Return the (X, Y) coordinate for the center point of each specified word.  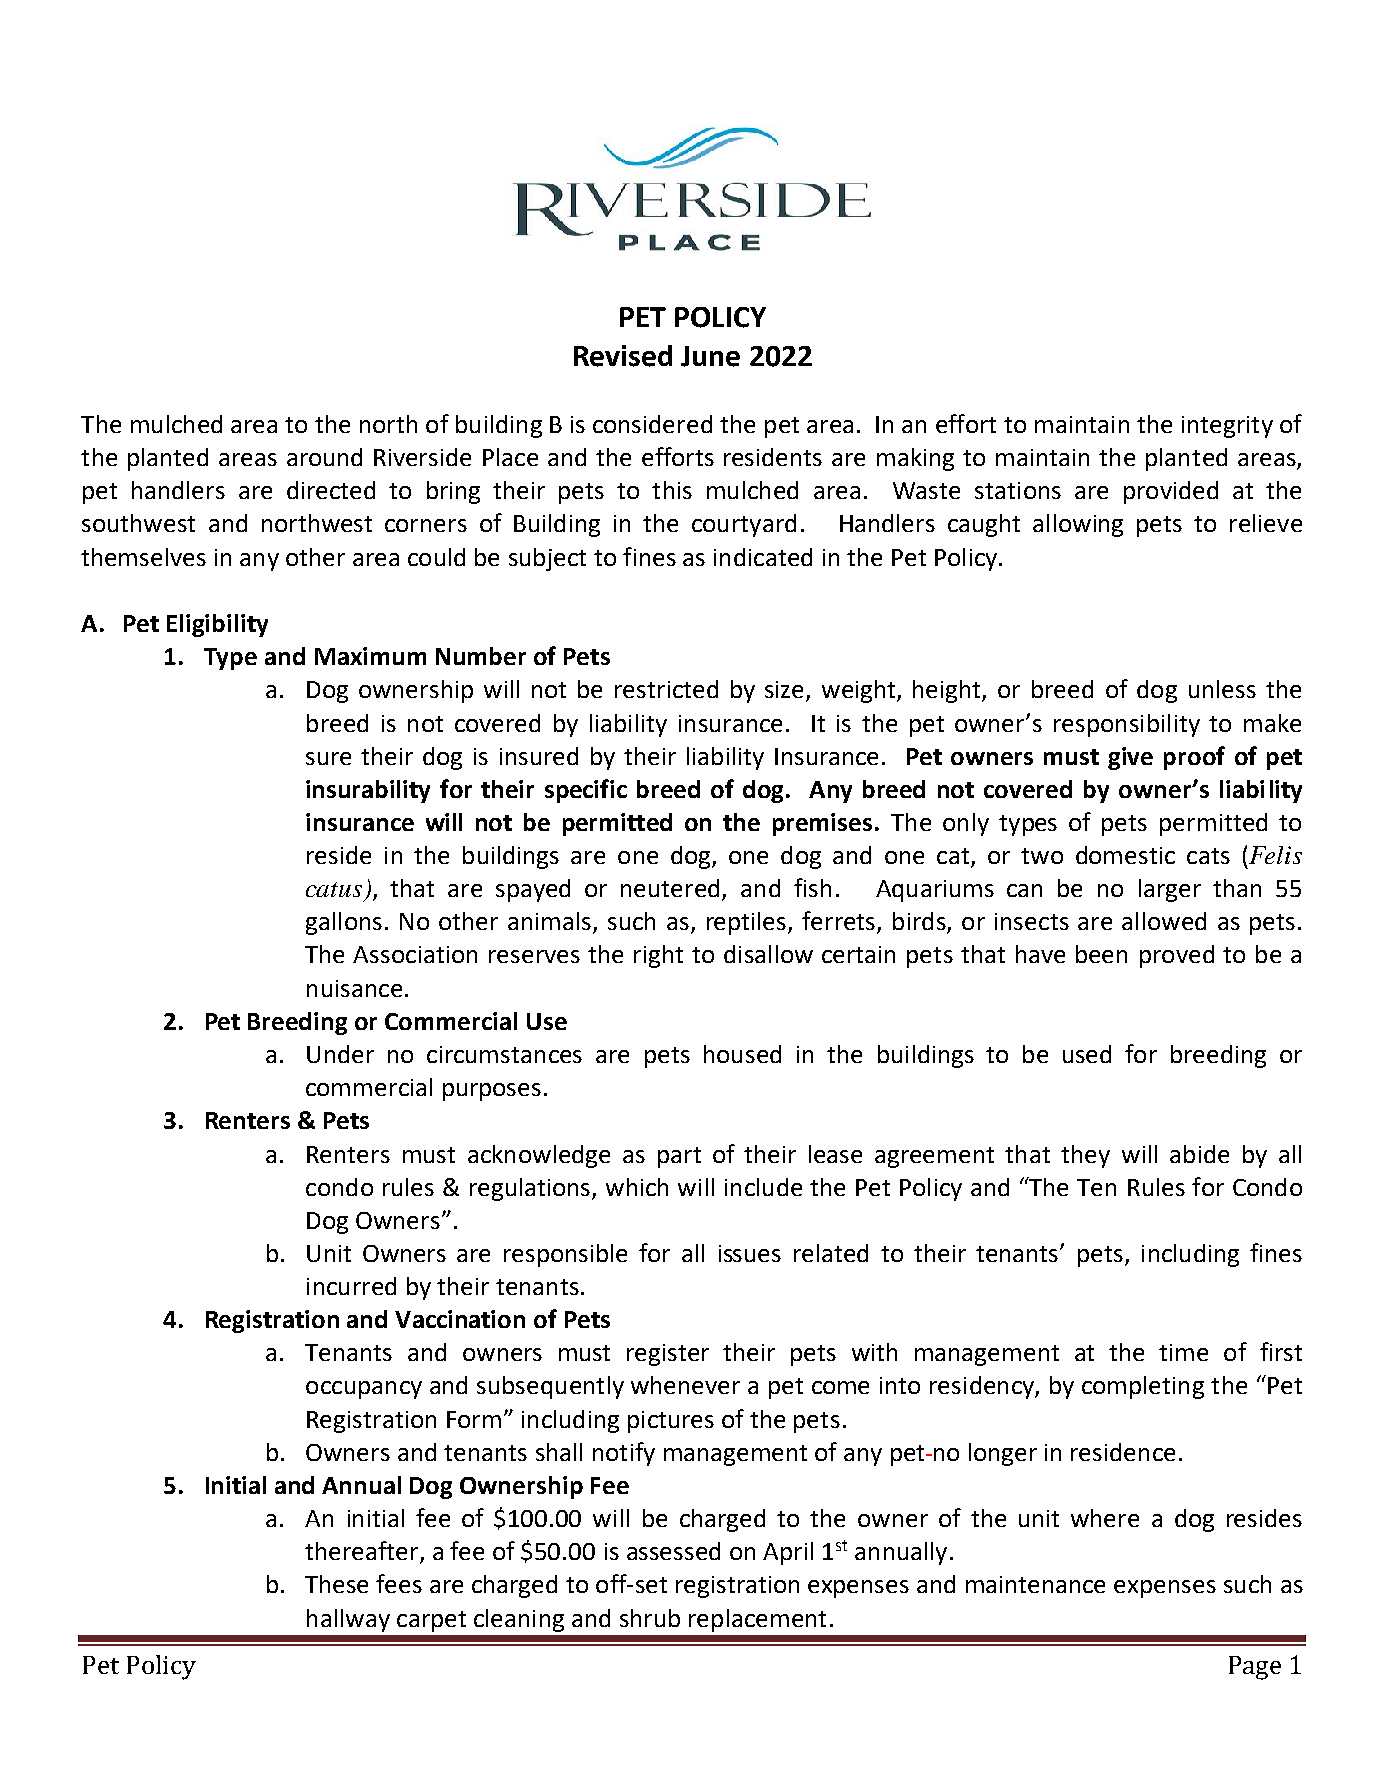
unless (1222, 689)
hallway (348, 1620)
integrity (1227, 427)
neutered (670, 888)
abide (1199, 1154)
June (710, 356)
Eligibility (217, 625)
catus (334, 889)
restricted (666, 689)
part (679, 1157)
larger (1170, 890)
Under (340, 1054)
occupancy (364, 1390)
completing (1143, 1387)
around (324, 457)
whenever (685, 1385)
